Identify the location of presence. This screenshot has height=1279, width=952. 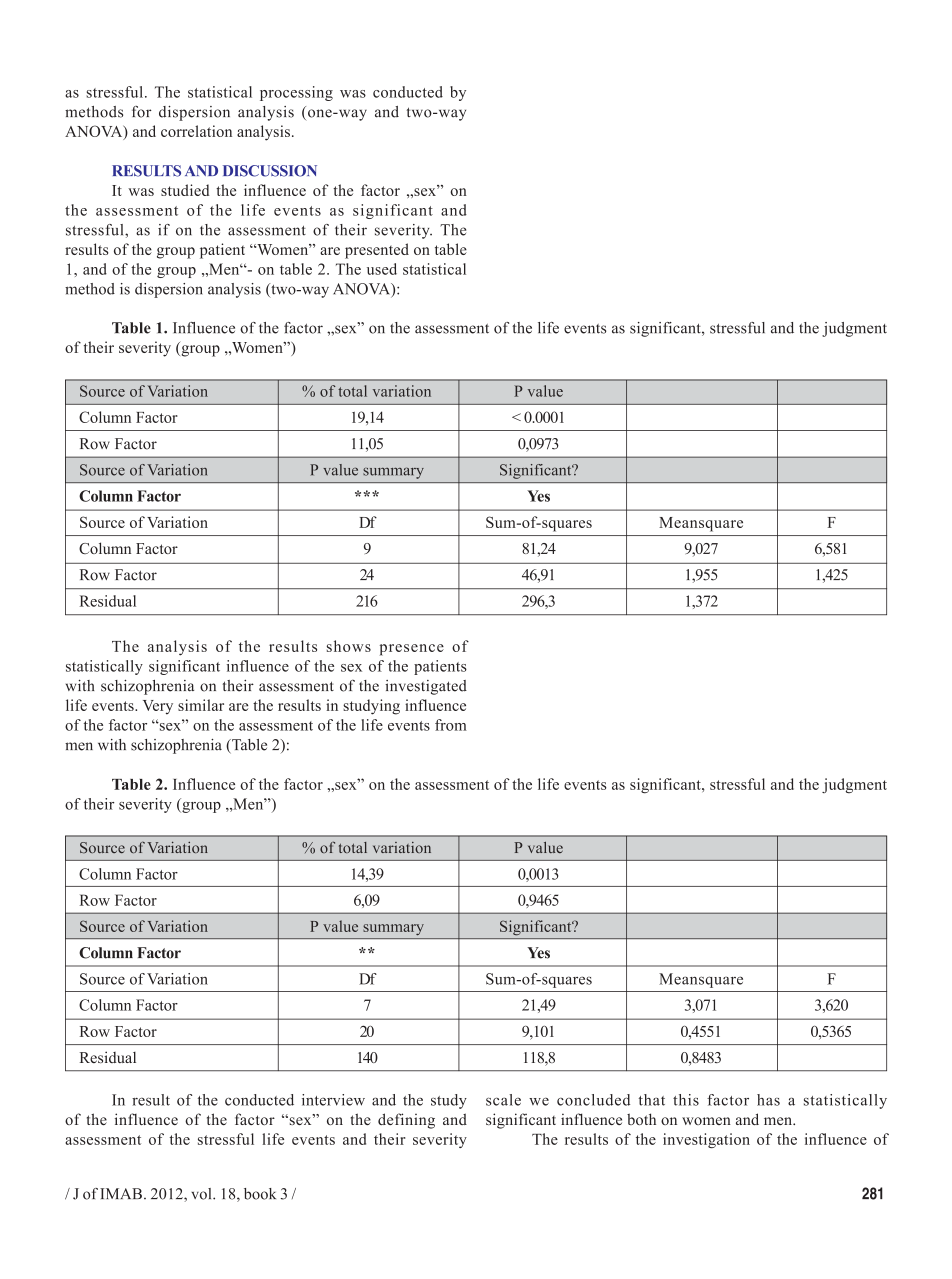
(412, 650).
